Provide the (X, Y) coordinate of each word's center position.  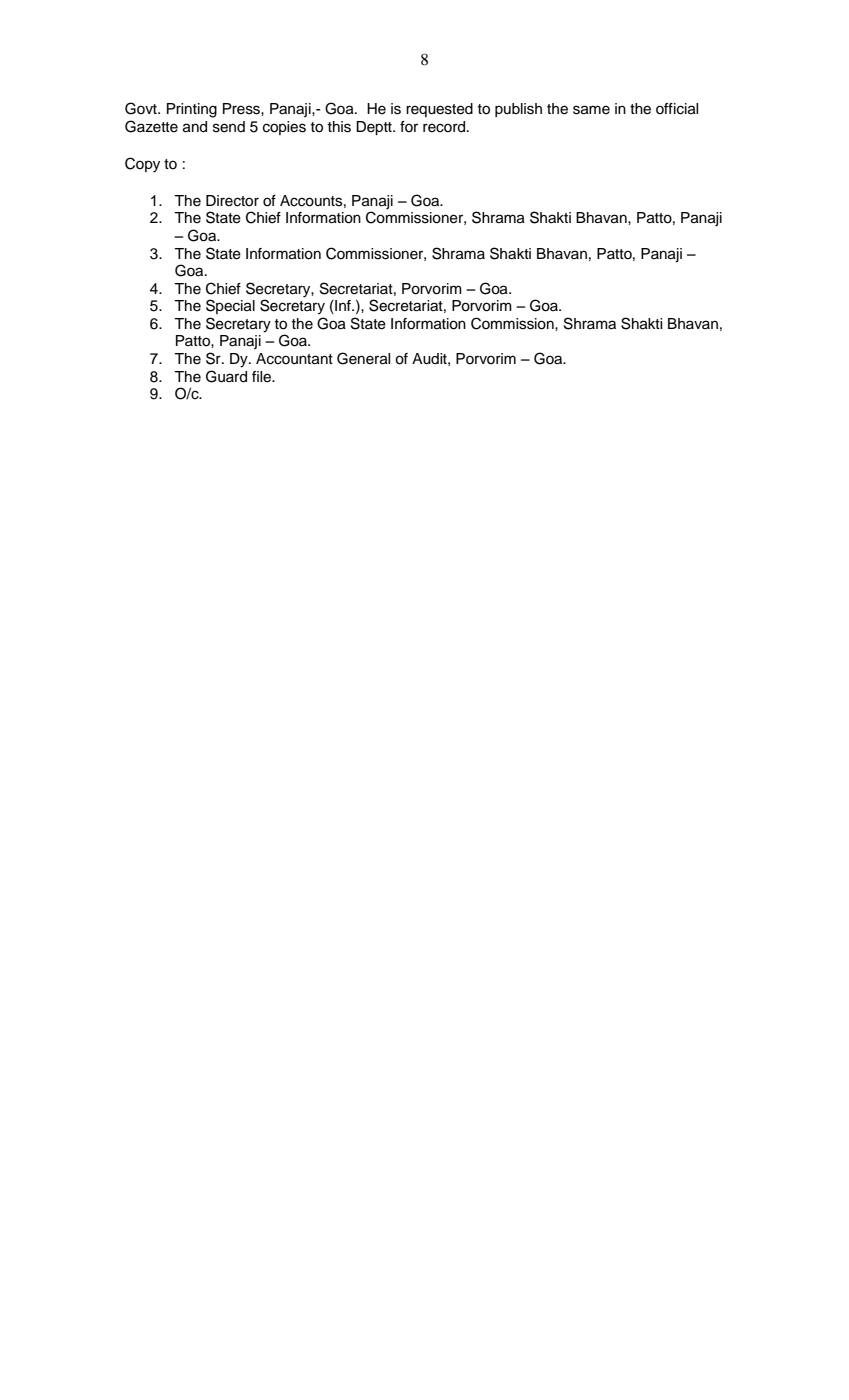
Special (230, 306)
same (591, 110)
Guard (226, 376)
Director (232, 201)
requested (439, 110)
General (363, 358)
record (444, 127)
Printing (192, 110)
